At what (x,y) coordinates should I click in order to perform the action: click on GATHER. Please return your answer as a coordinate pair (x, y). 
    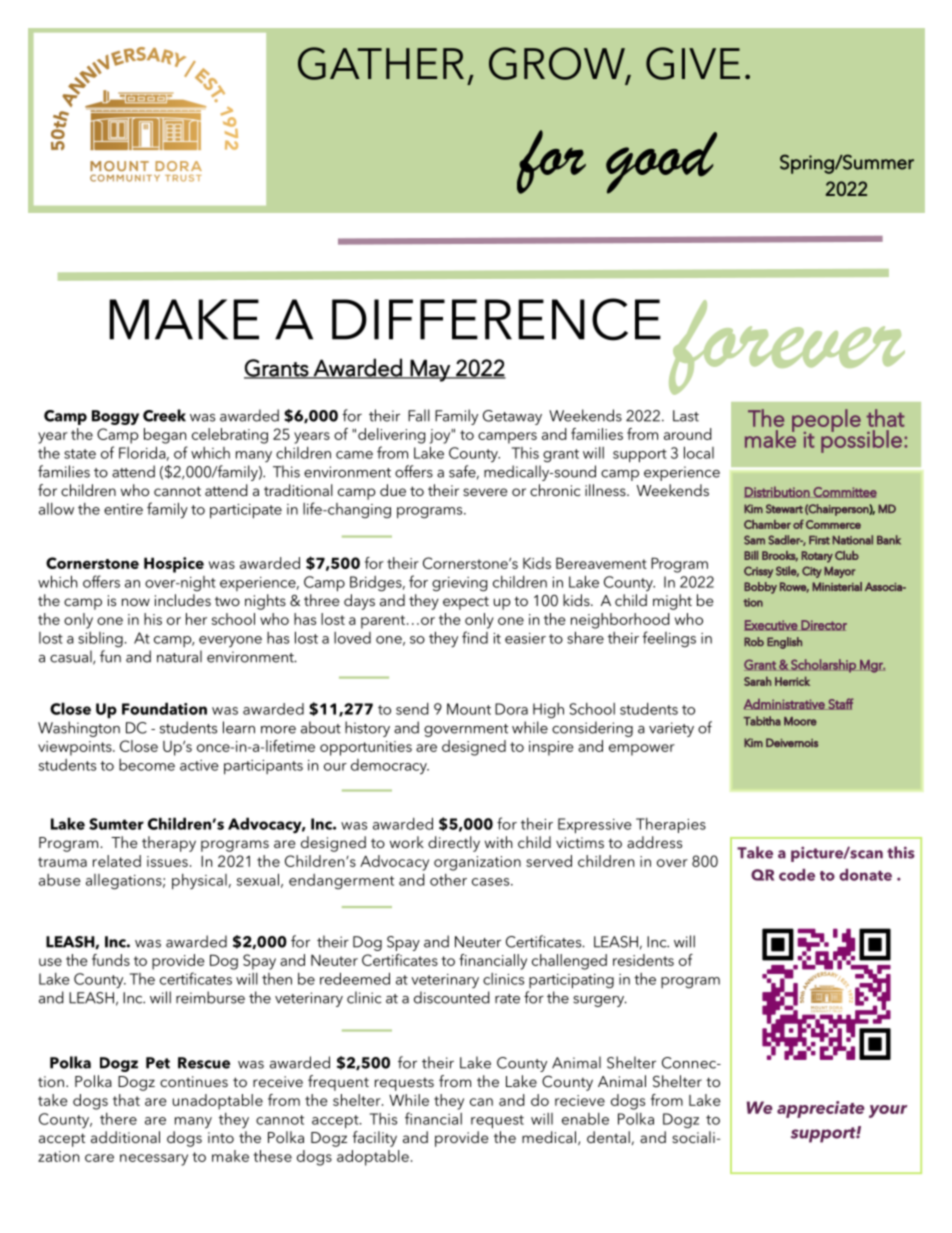
    Looking at the image, I should click on (381, 63).
